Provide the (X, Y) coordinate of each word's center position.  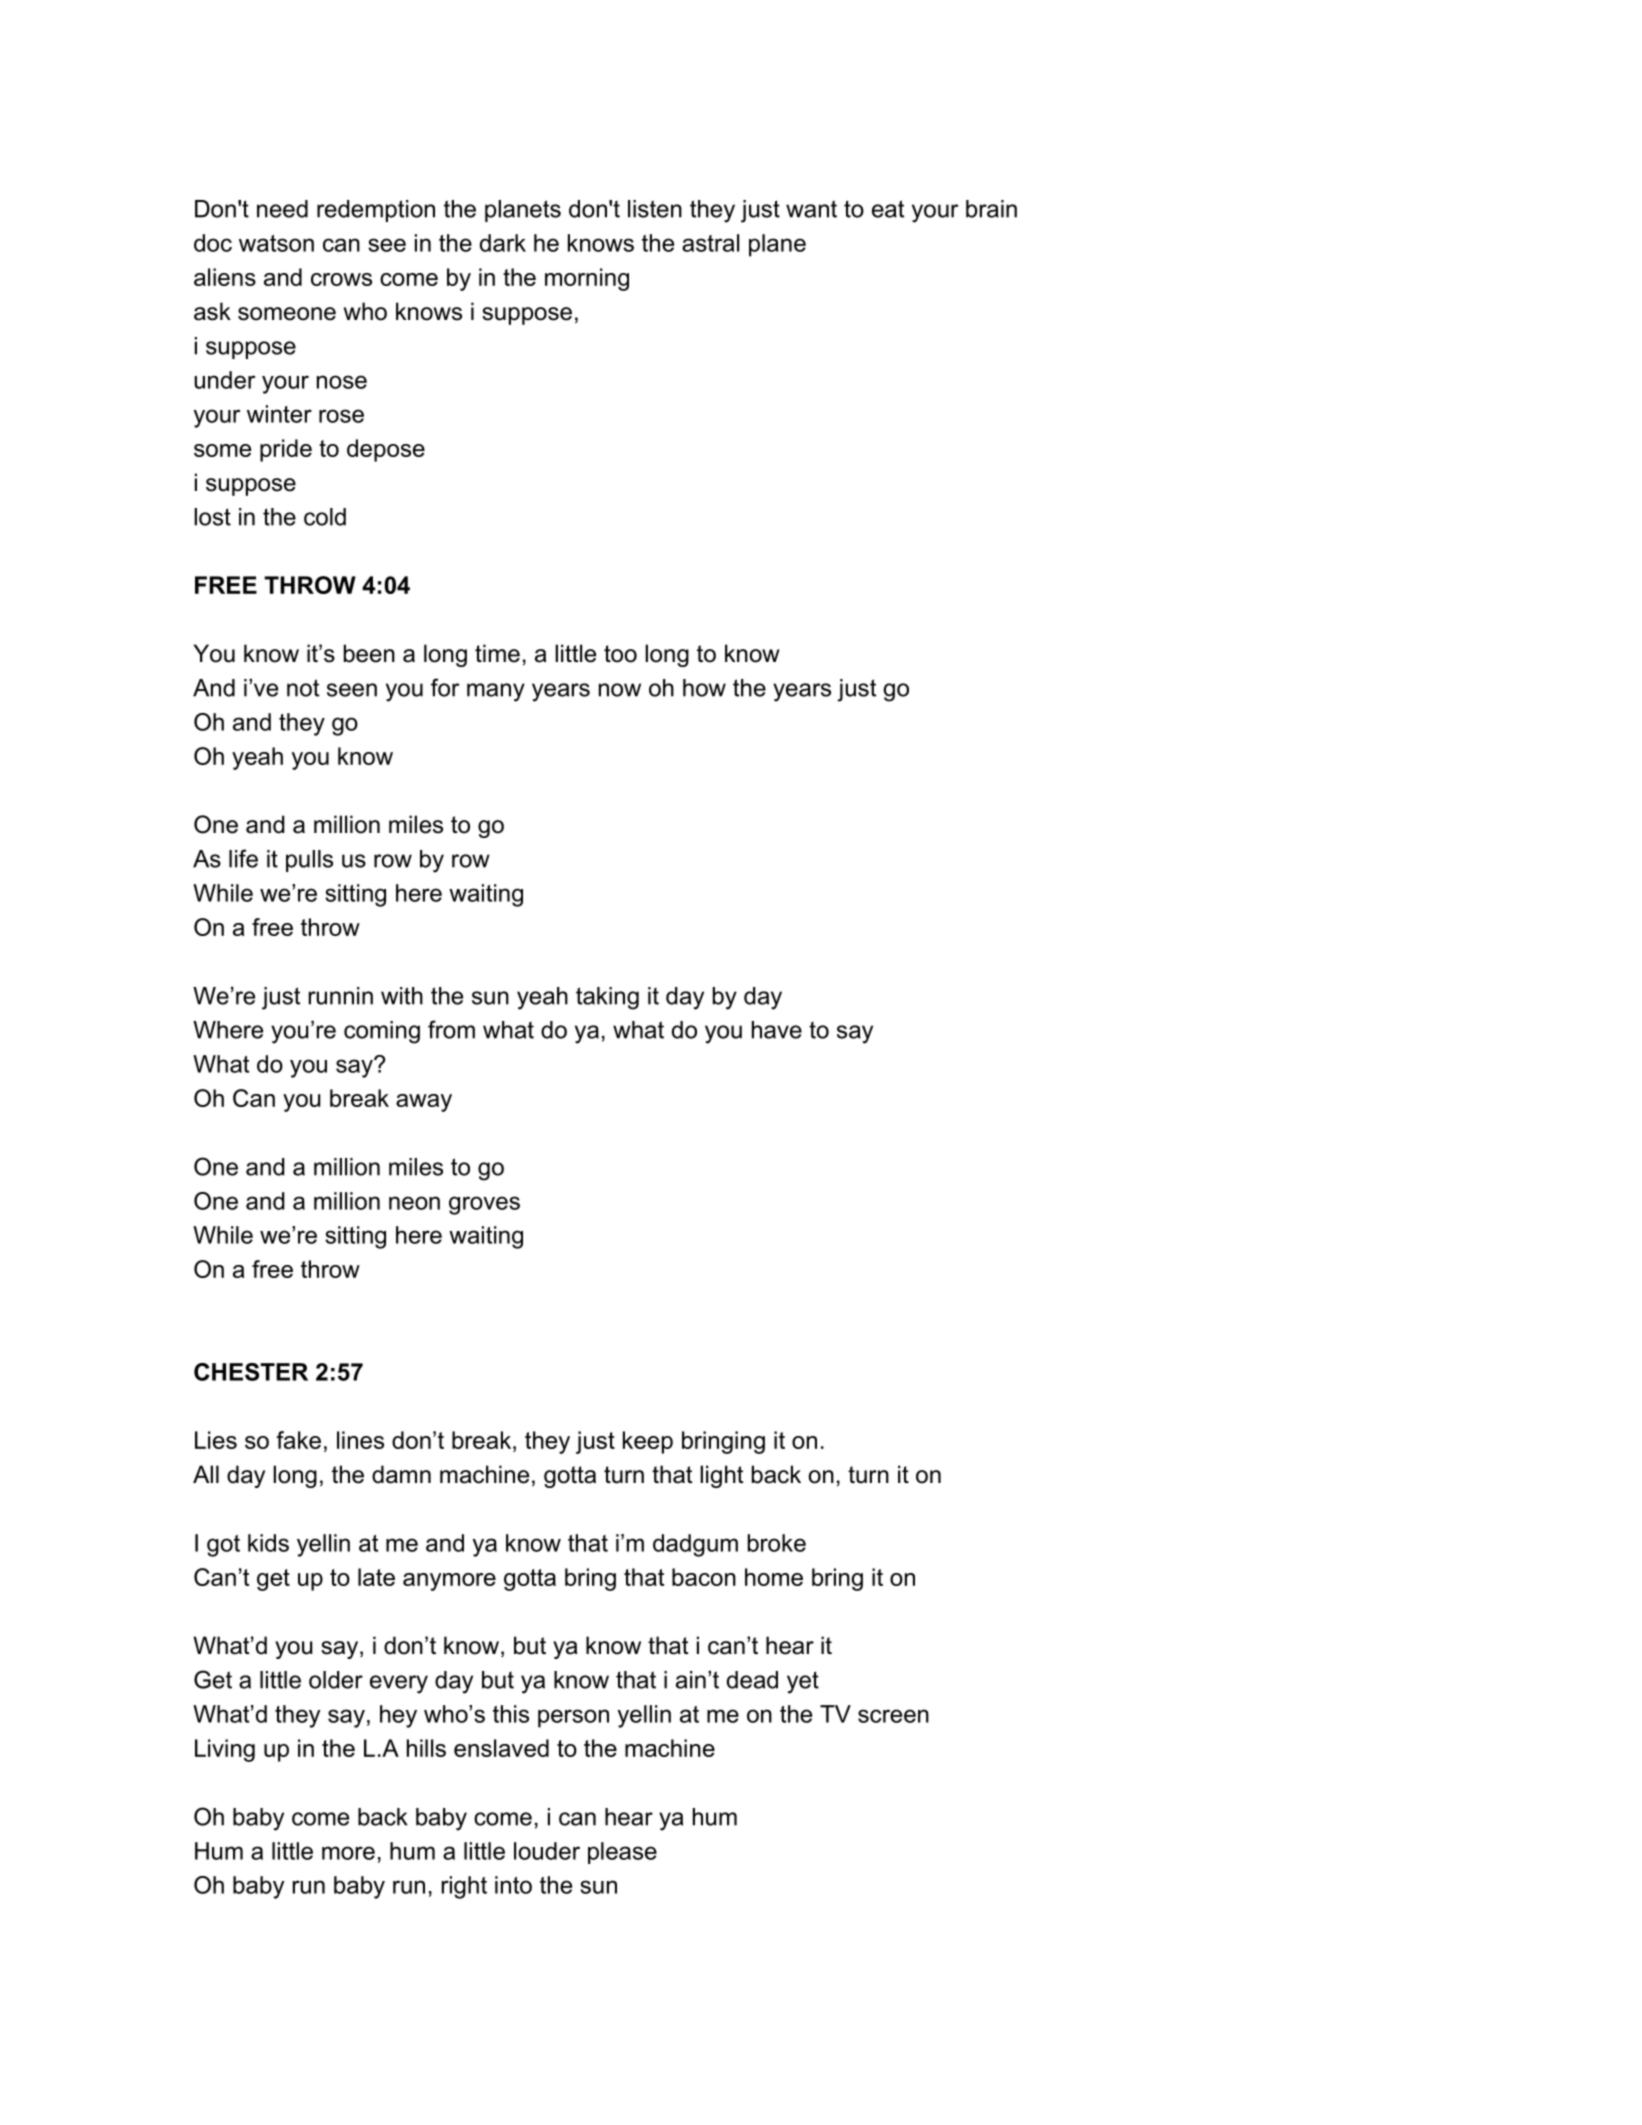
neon (414, 1203)
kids (268, 1543)
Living (225, 1750)
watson (276, 243)
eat (888, 209)
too (620, 654)
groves (484, 1205)
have (777, 1030)
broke (777, 1543)
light (722, 1476)
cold (325, 517)
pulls (309, 861)
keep (648, 1442)
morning (587, 279)
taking (607, 998)
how (704, 688)
